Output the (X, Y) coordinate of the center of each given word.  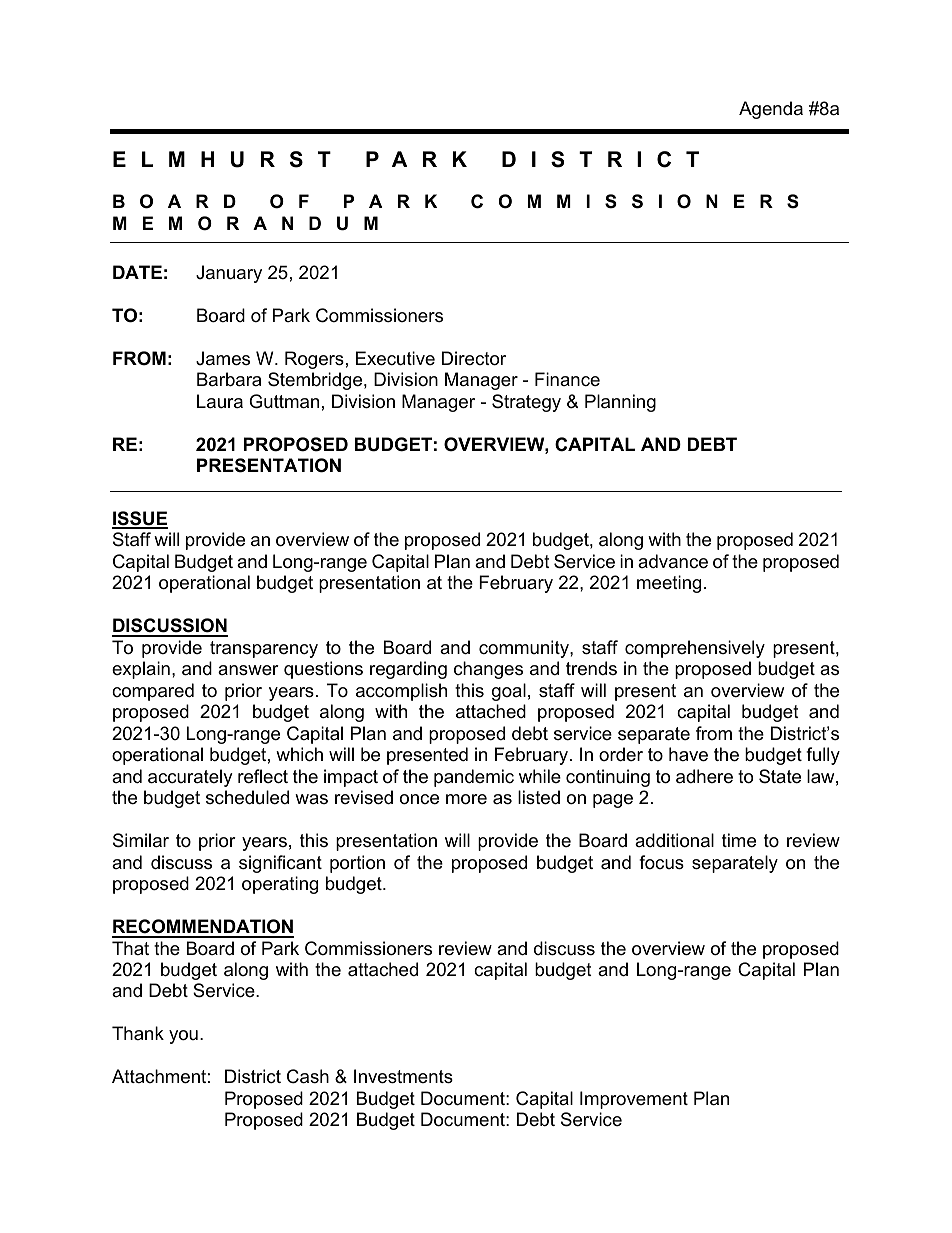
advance (673, 561)
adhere (704, 776)
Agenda (771, 110)
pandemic (474, 778)
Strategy (526, 403)
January (229, 274)
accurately (190, 778)
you (183, 1037)
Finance (567, 379)
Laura (220, 401)
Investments (403, 1076)
